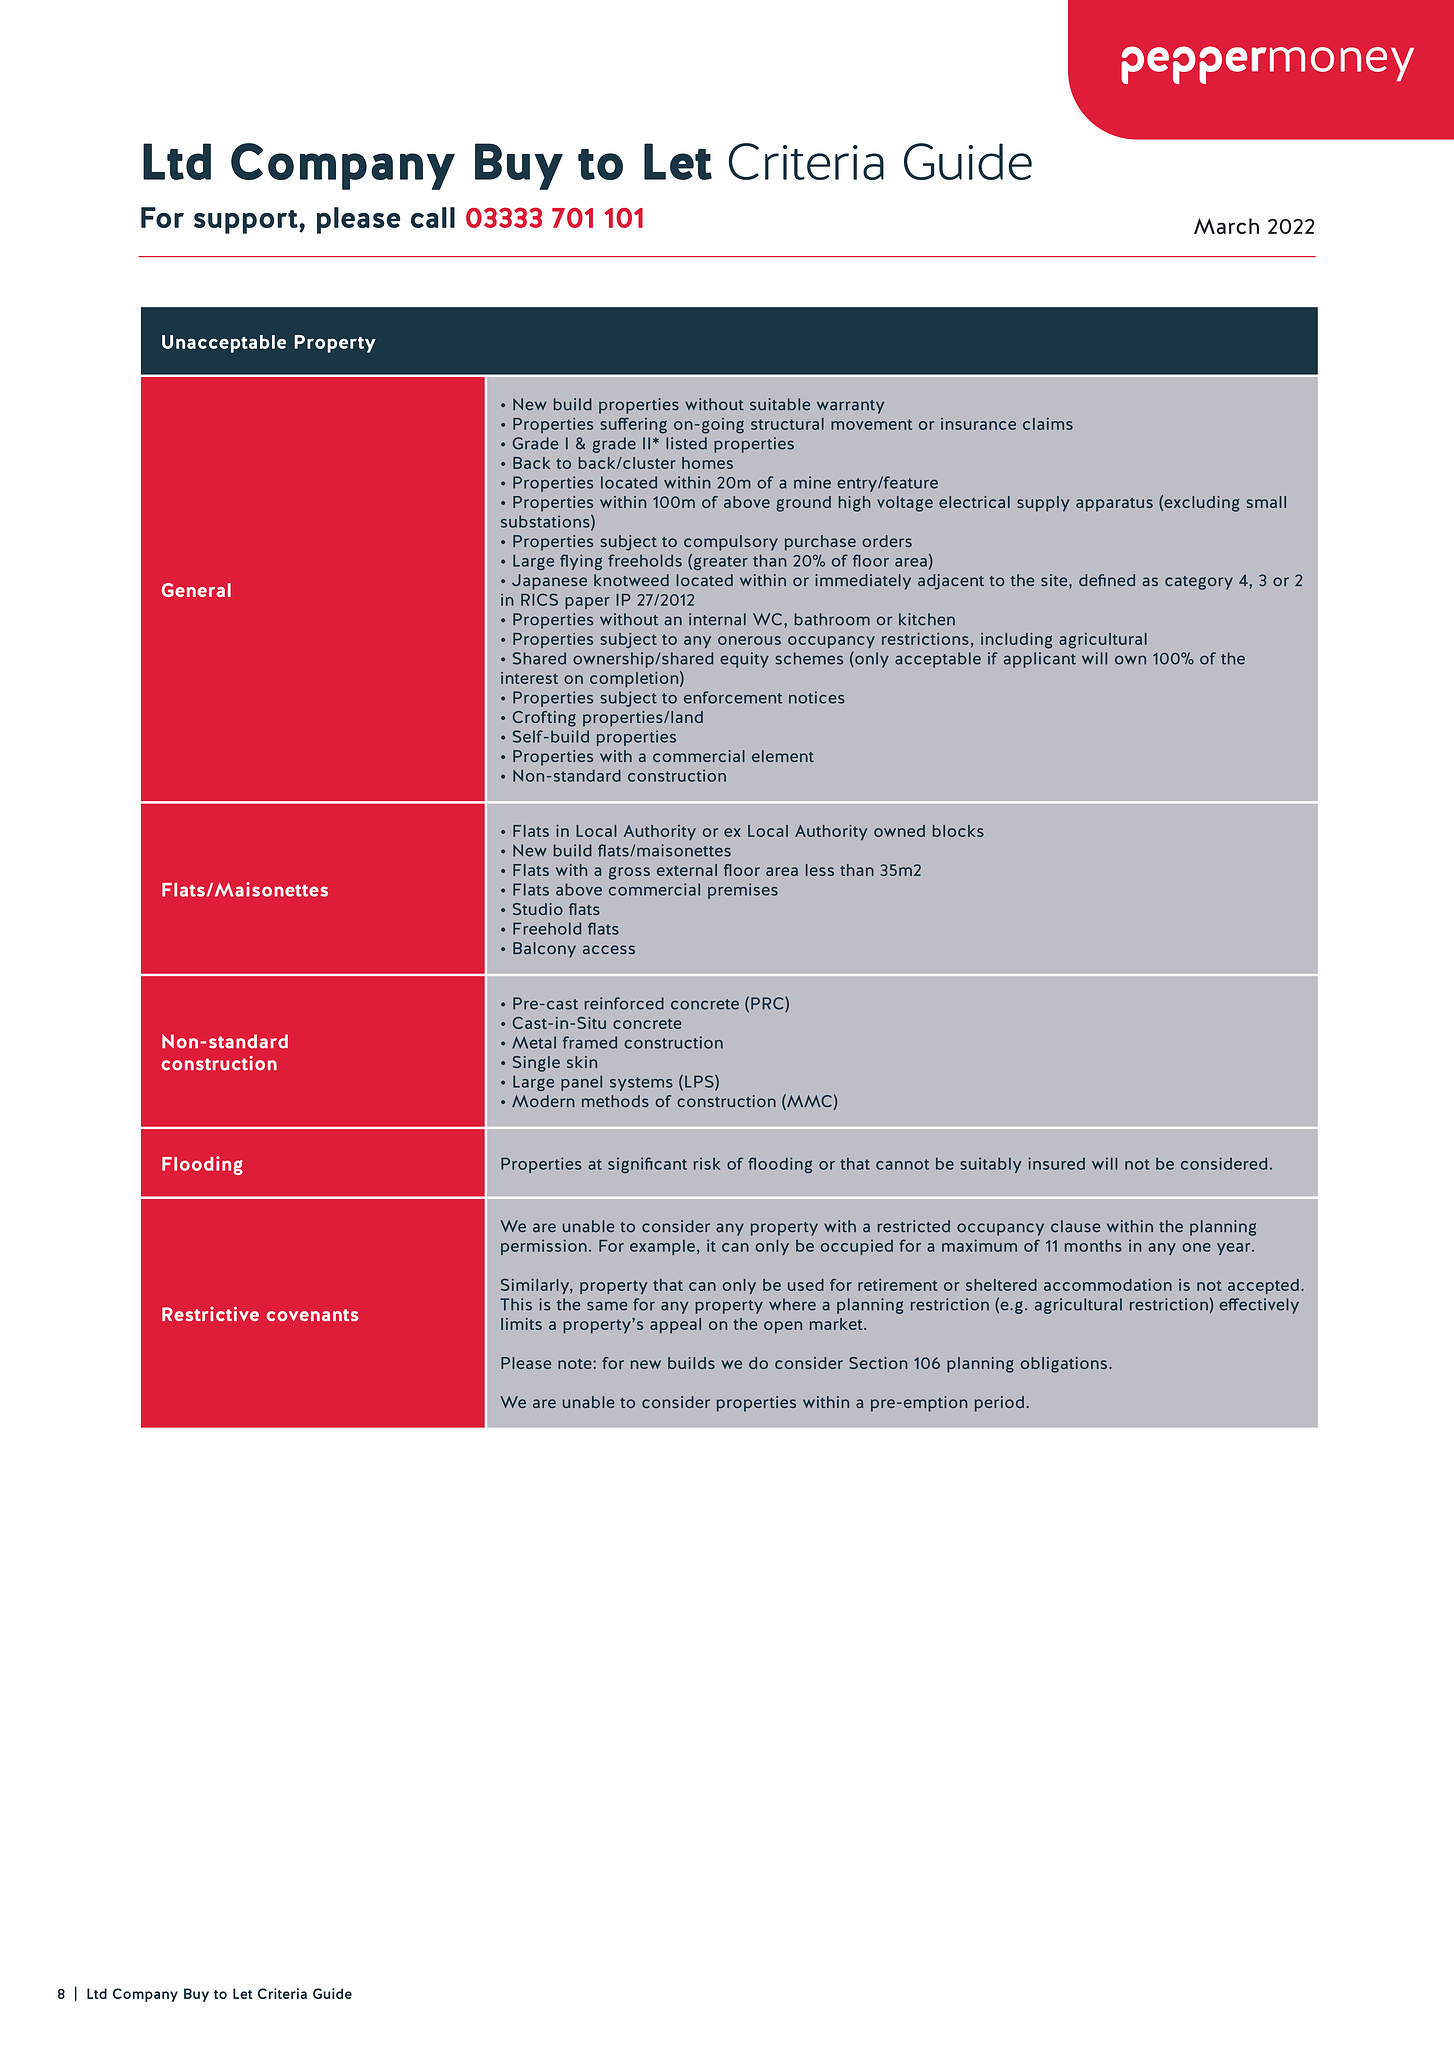 Image resolution: width=1454 pixels, height=2057 pixels. Describe the element at coordinates (783, 756) in the screenshot. I see `element` at that location.
